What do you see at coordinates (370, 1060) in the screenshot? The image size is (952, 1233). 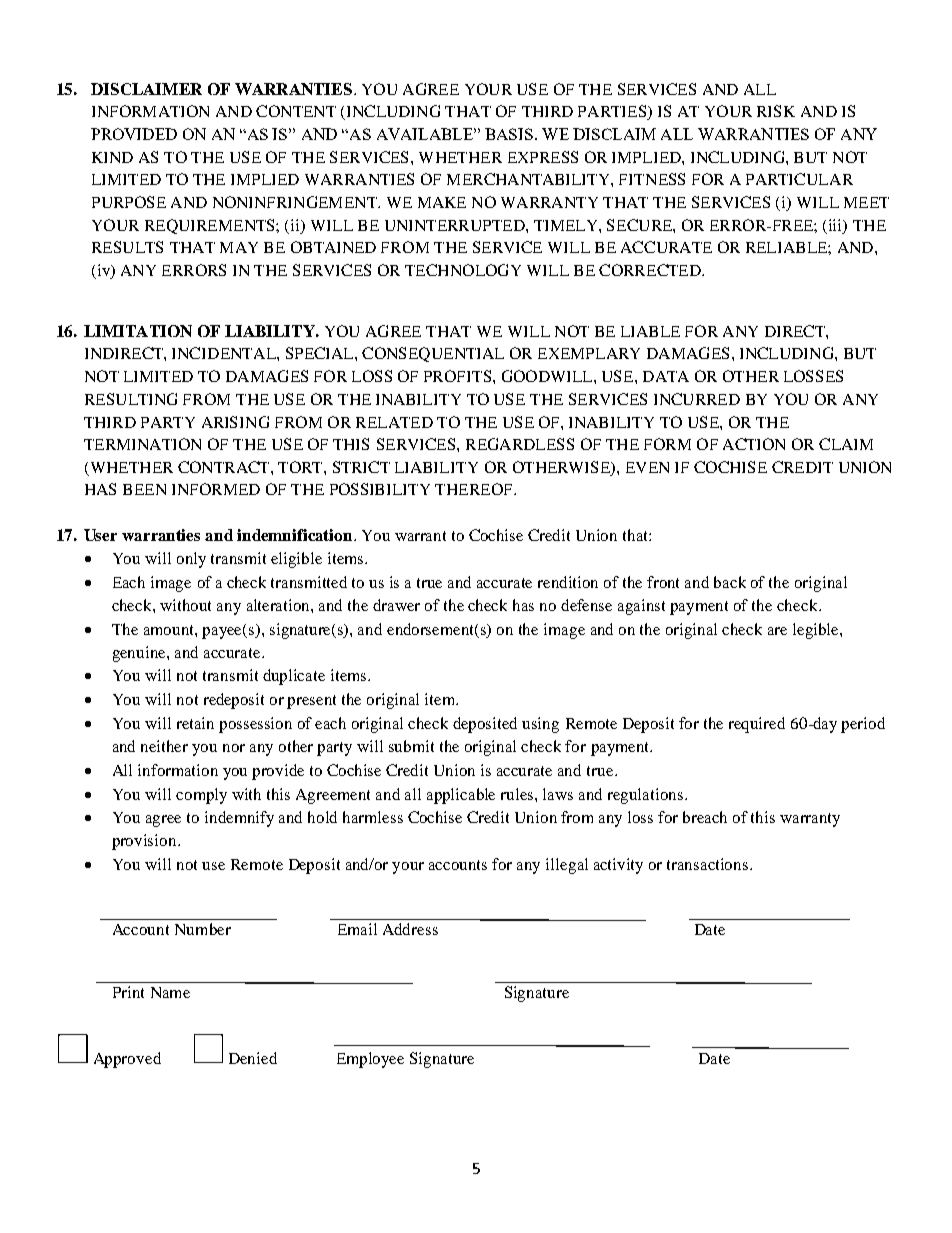 I see `Employee` at bounding box center [370, 1060].
